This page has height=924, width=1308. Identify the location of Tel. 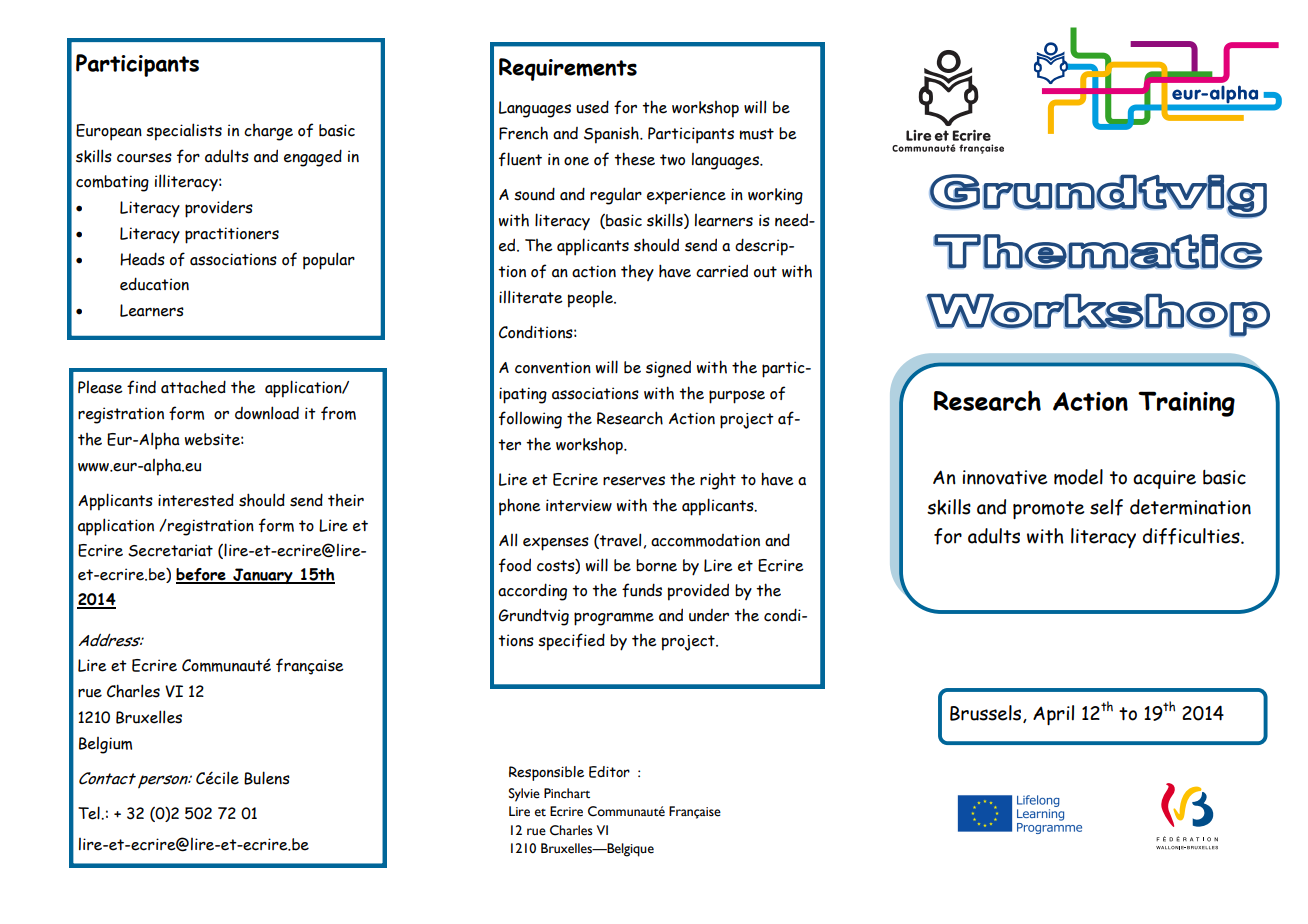
(90, 813).
